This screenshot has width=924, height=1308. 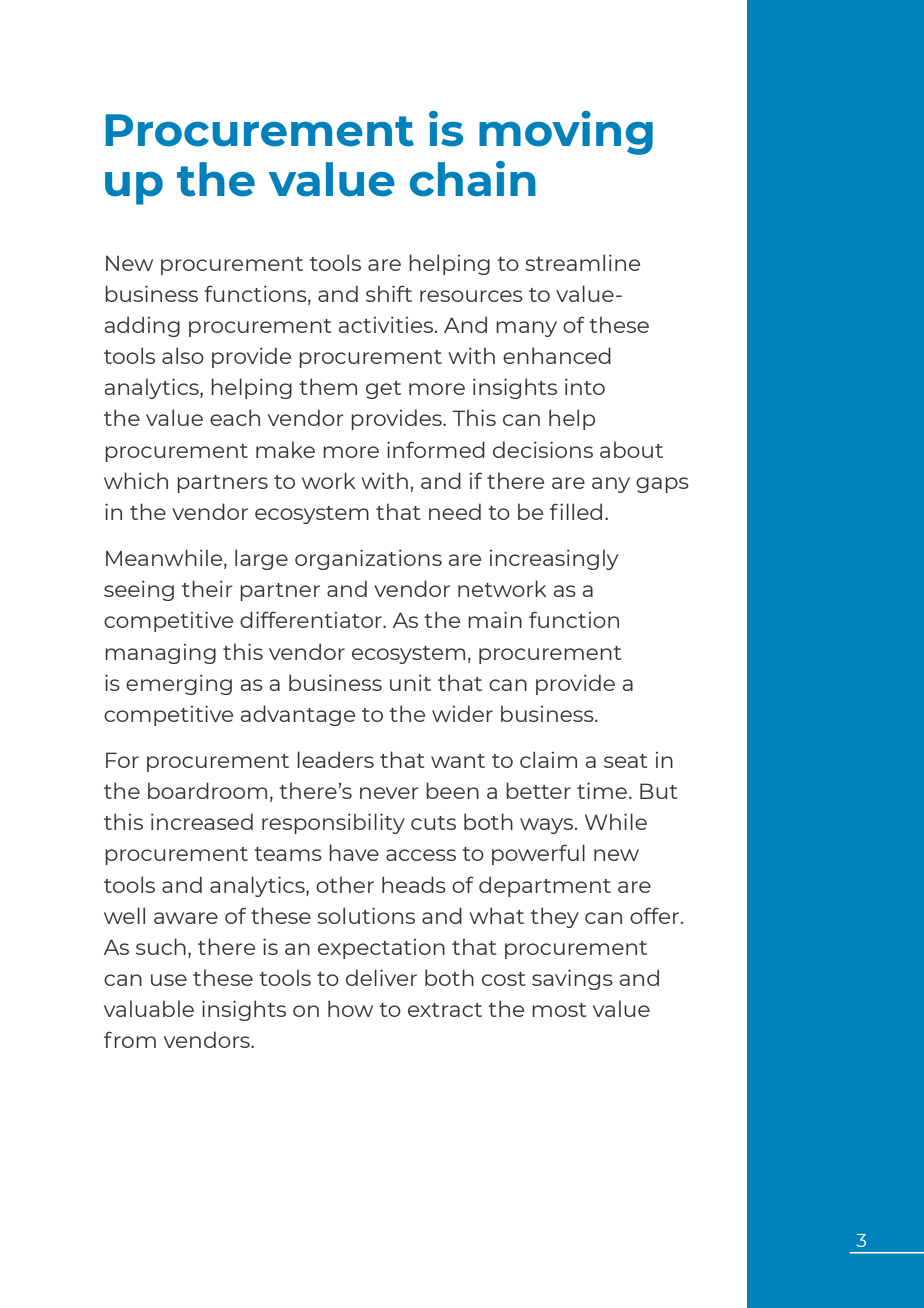 I want to click on never, so click(x=389, y=793).
